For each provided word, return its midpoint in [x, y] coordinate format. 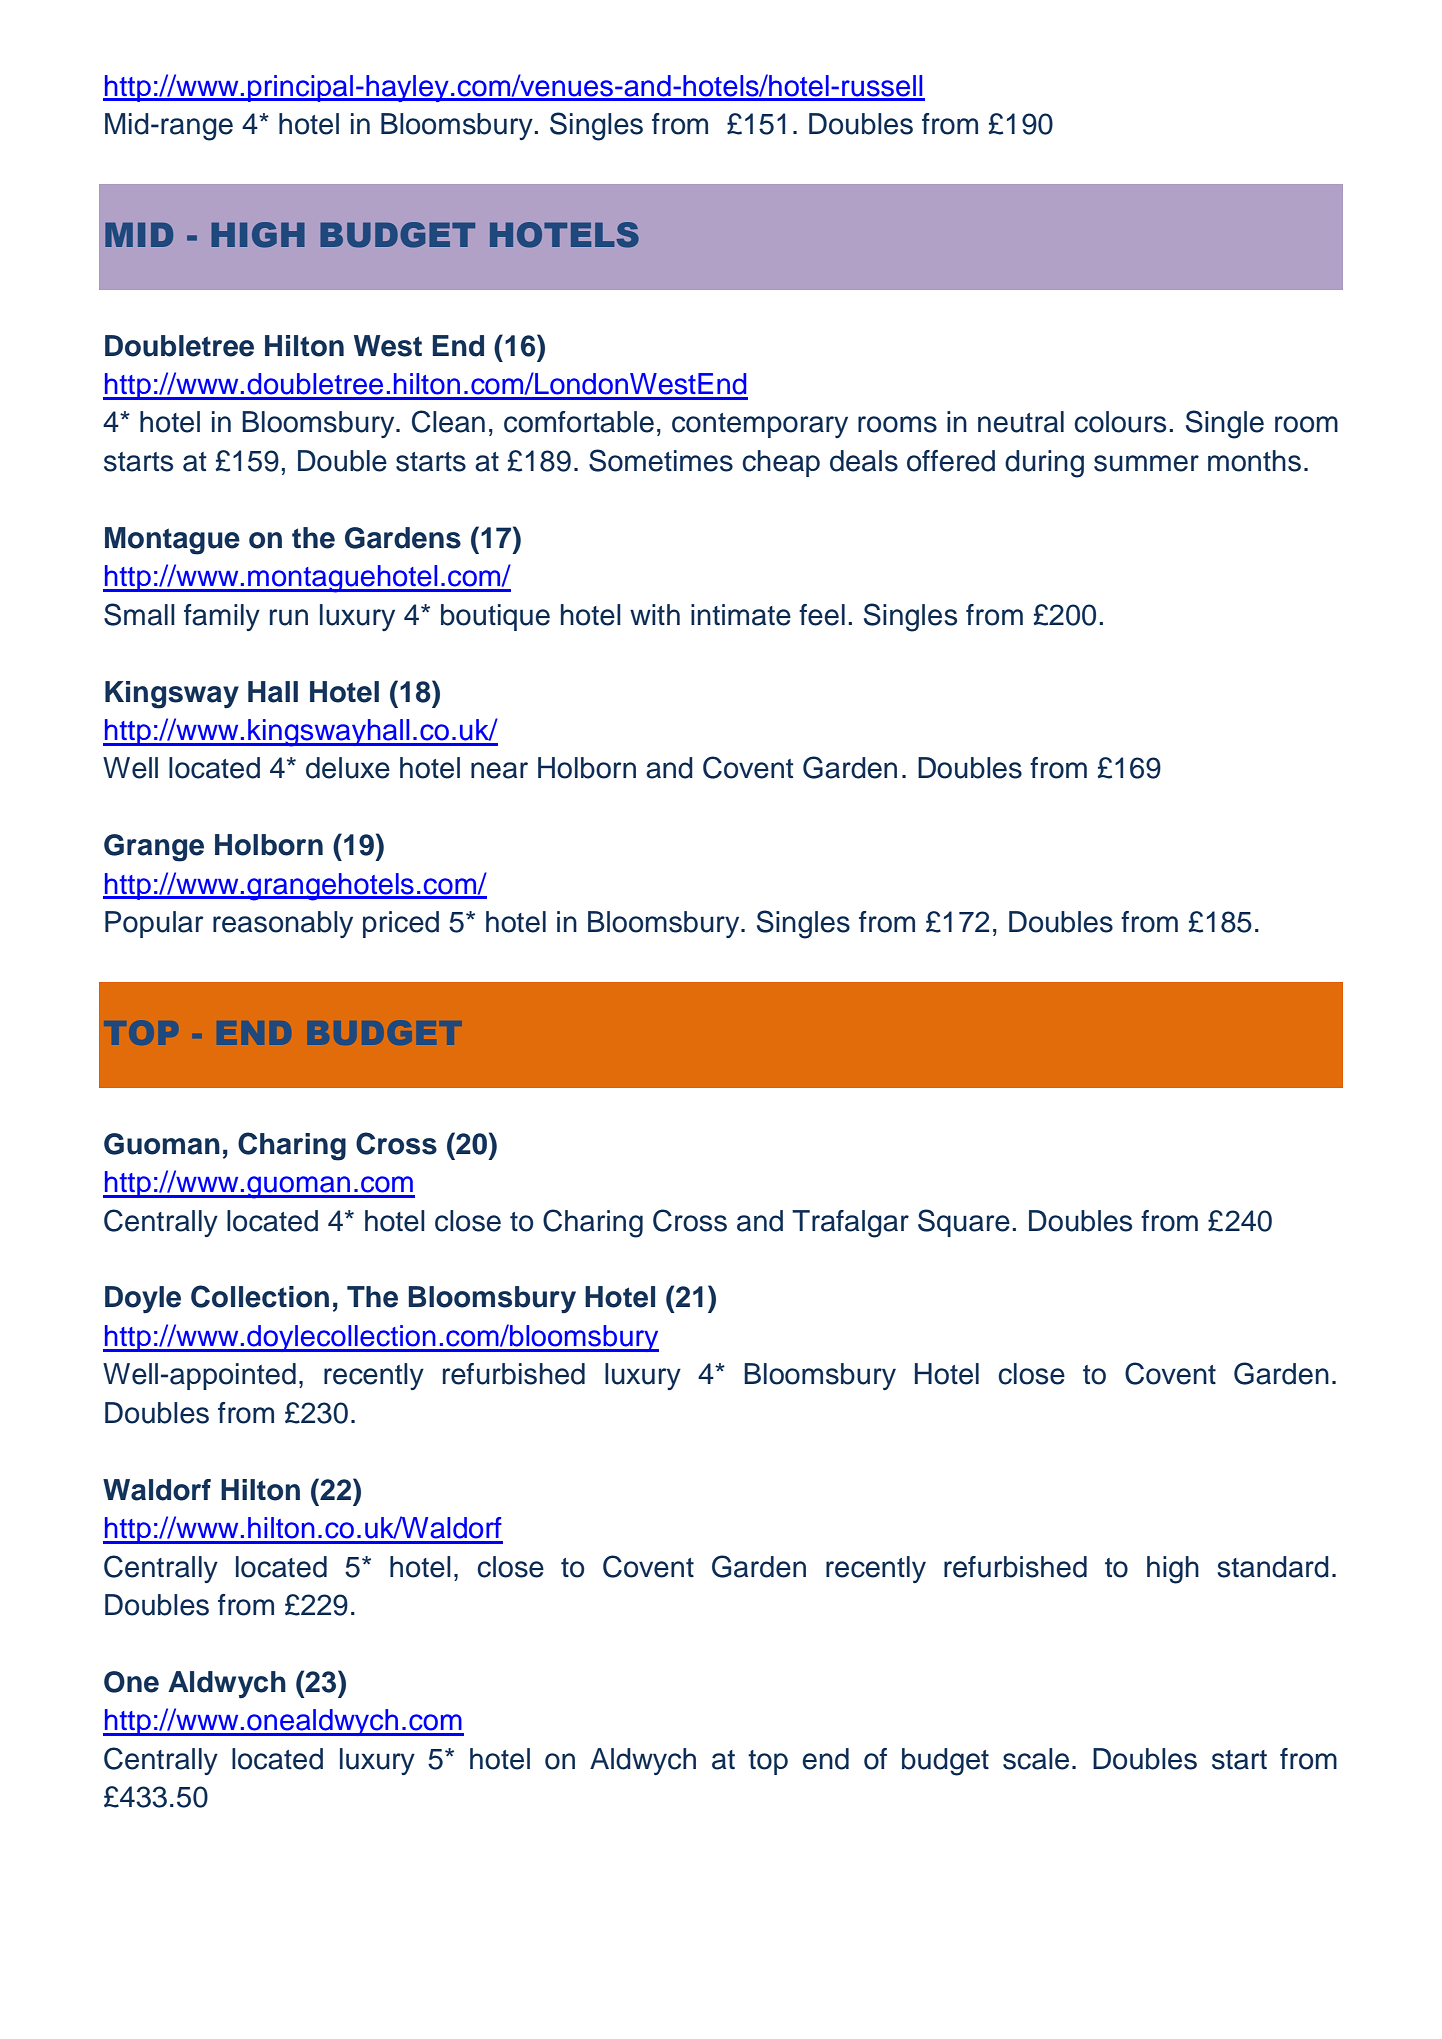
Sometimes [661, 460]
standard [1273, 1567]
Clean [448, 421]
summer [1146, 463]
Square [964, 1223]
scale [1036, 1759]
